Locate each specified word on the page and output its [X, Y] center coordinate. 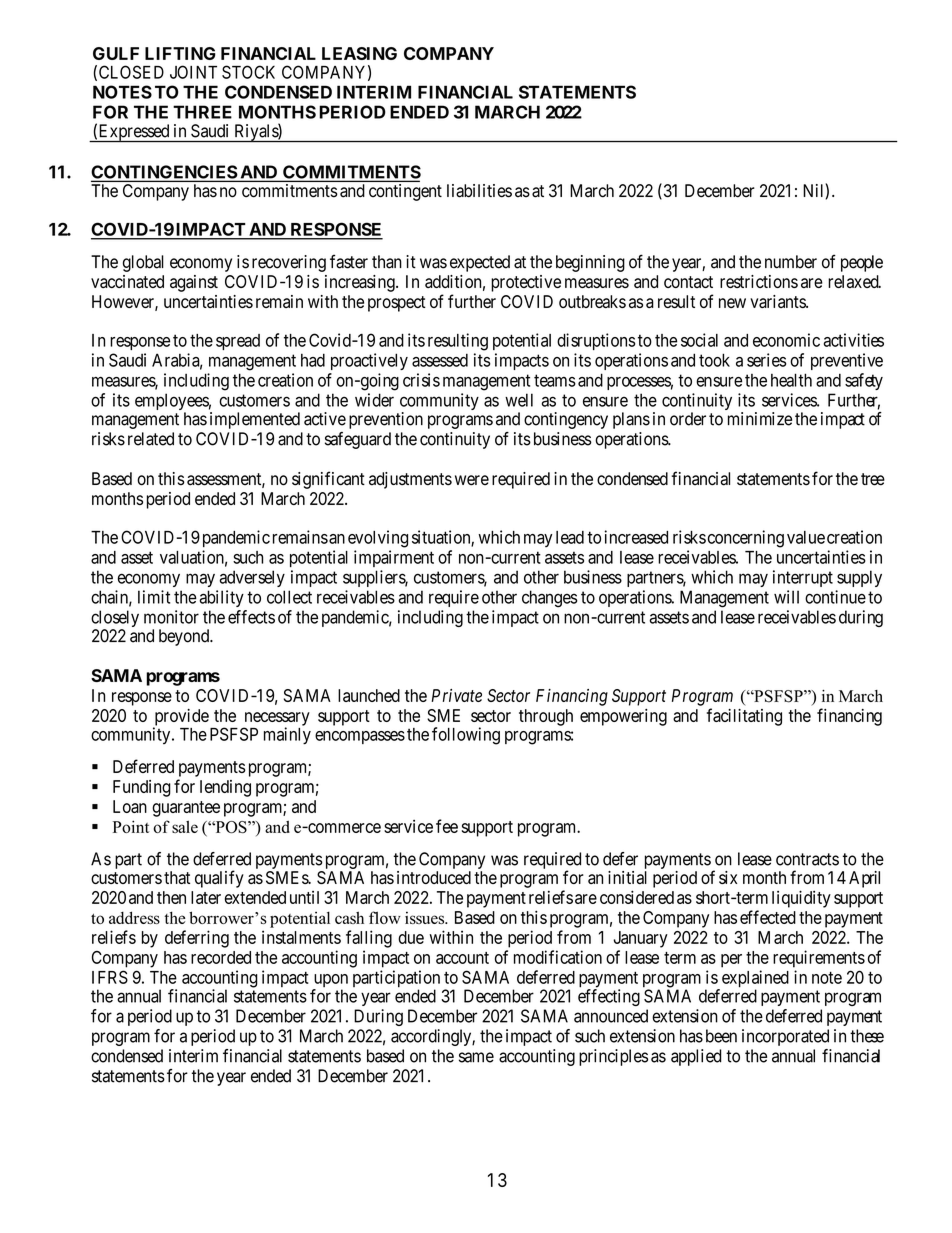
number [791, 262]
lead [570, 537]
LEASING [359, 53]
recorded [221, 957]
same [476, 1057]
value [806, 537]
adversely [252, 578]
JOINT [193, 72]
